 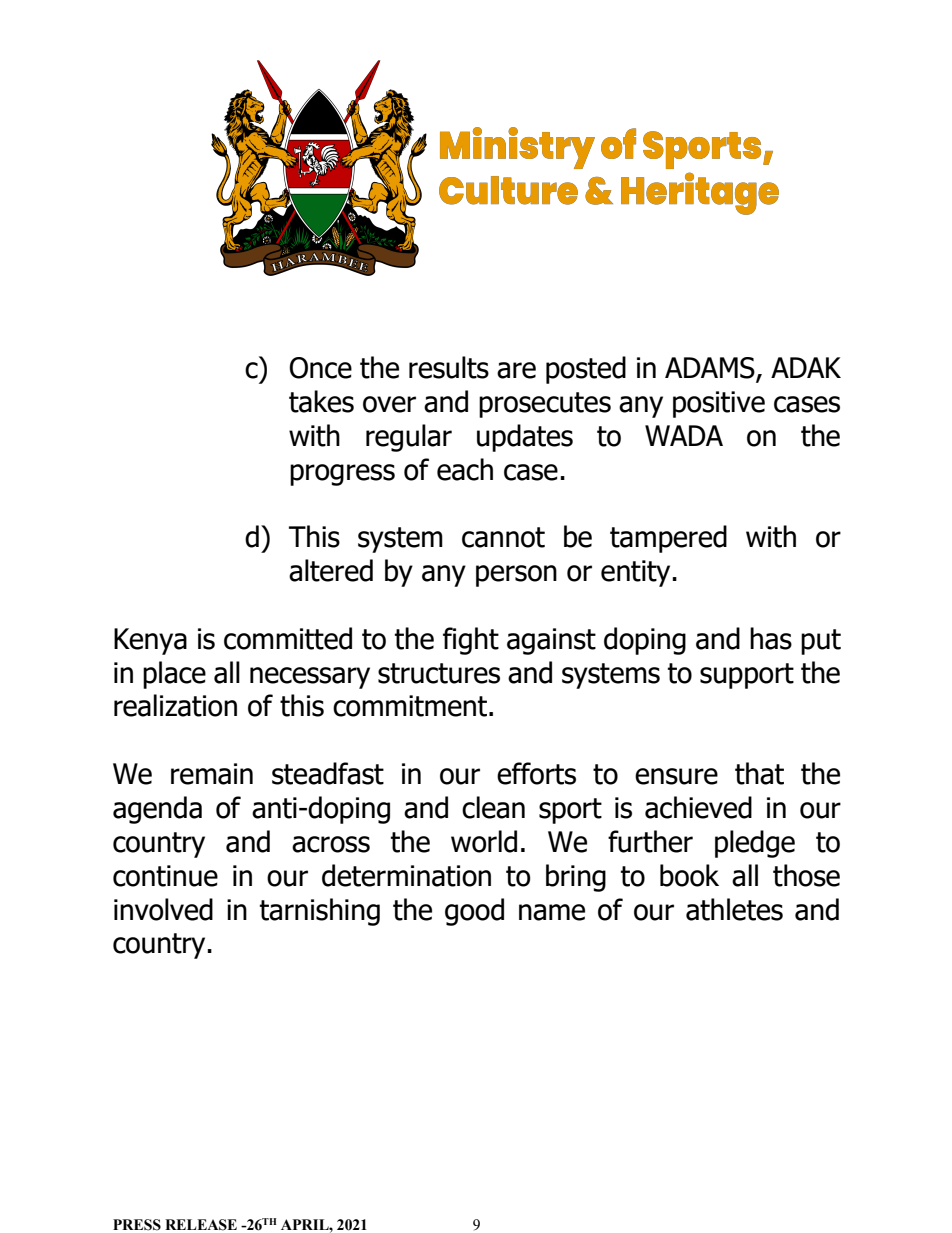 What do you see at coordinates (471, 641) in the screenshot?
I see `fight` at bounding box center [471, 641].
